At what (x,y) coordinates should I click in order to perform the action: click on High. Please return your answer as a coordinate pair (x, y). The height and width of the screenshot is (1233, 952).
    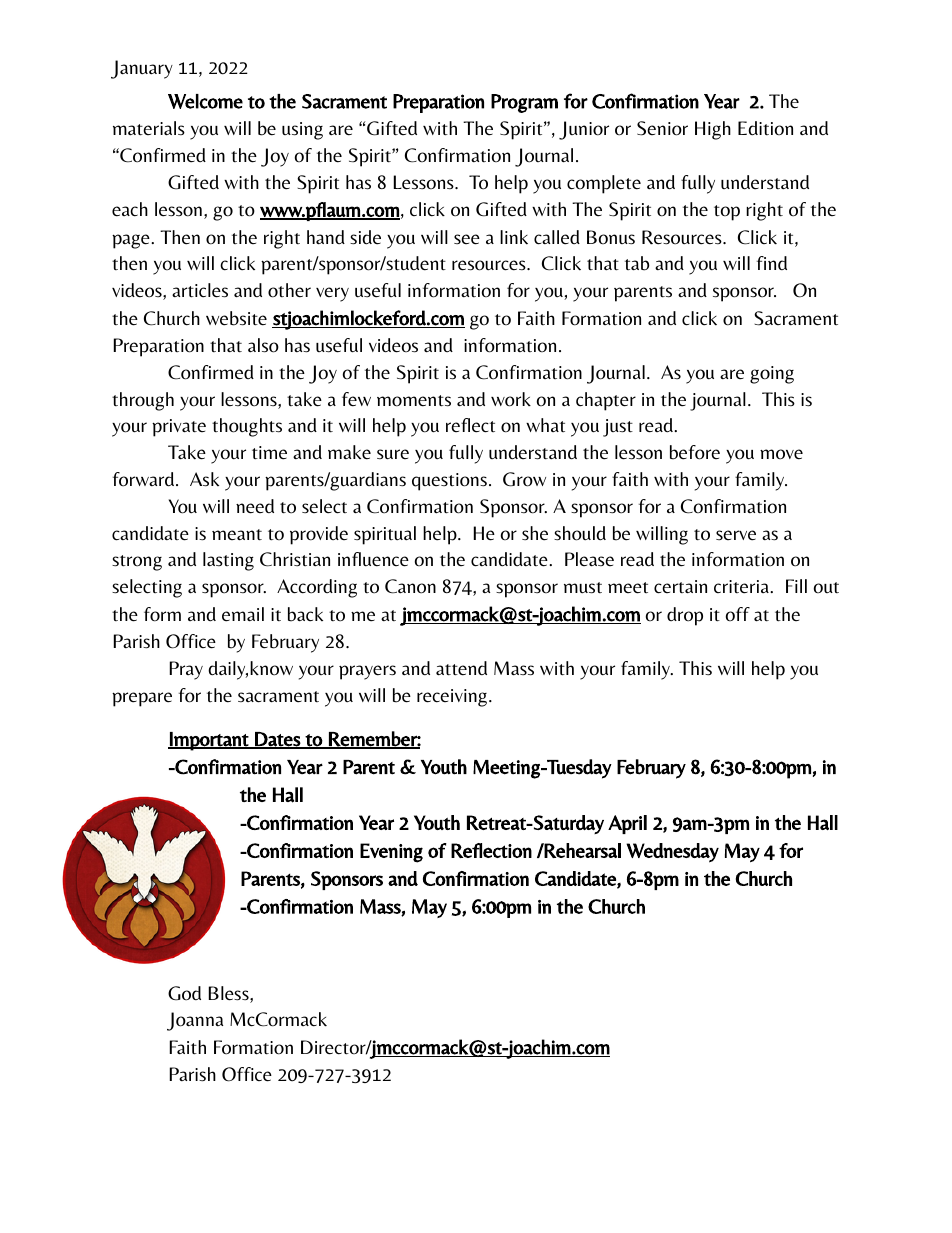
    Looking at the image, I should click on (713, 130).
